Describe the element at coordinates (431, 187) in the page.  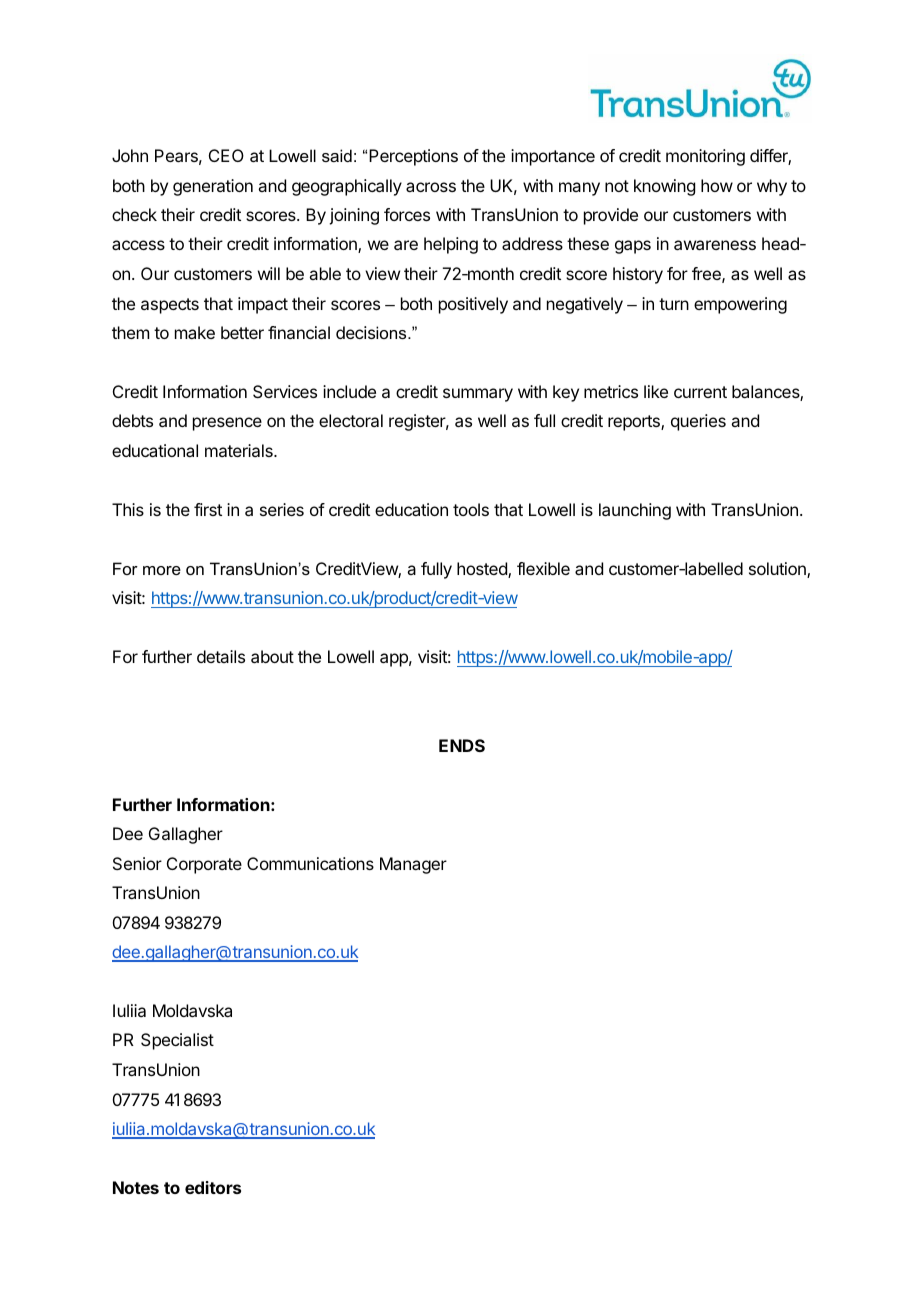
I see `across` at that location.
